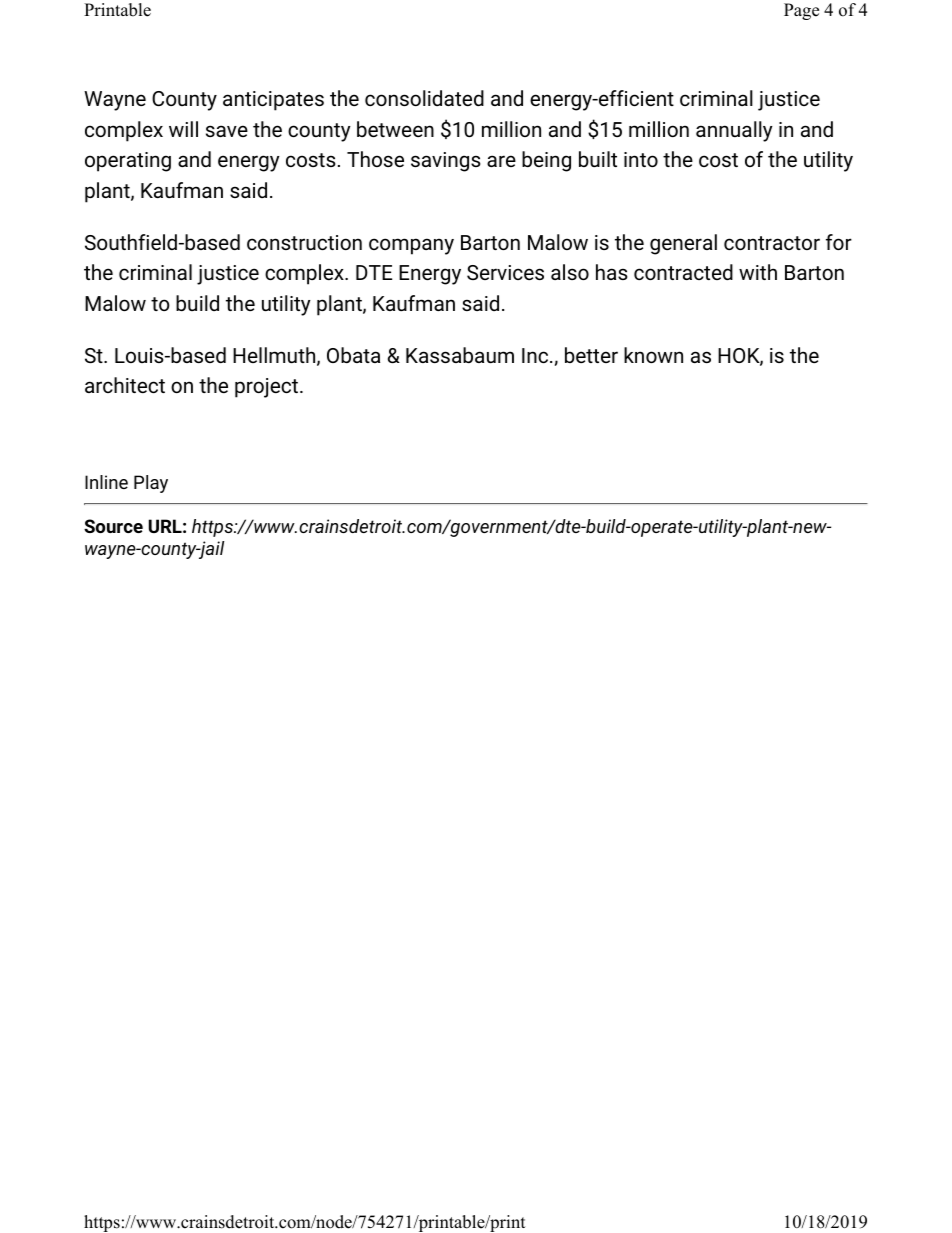  I want to click on known, so click(653, 355).
